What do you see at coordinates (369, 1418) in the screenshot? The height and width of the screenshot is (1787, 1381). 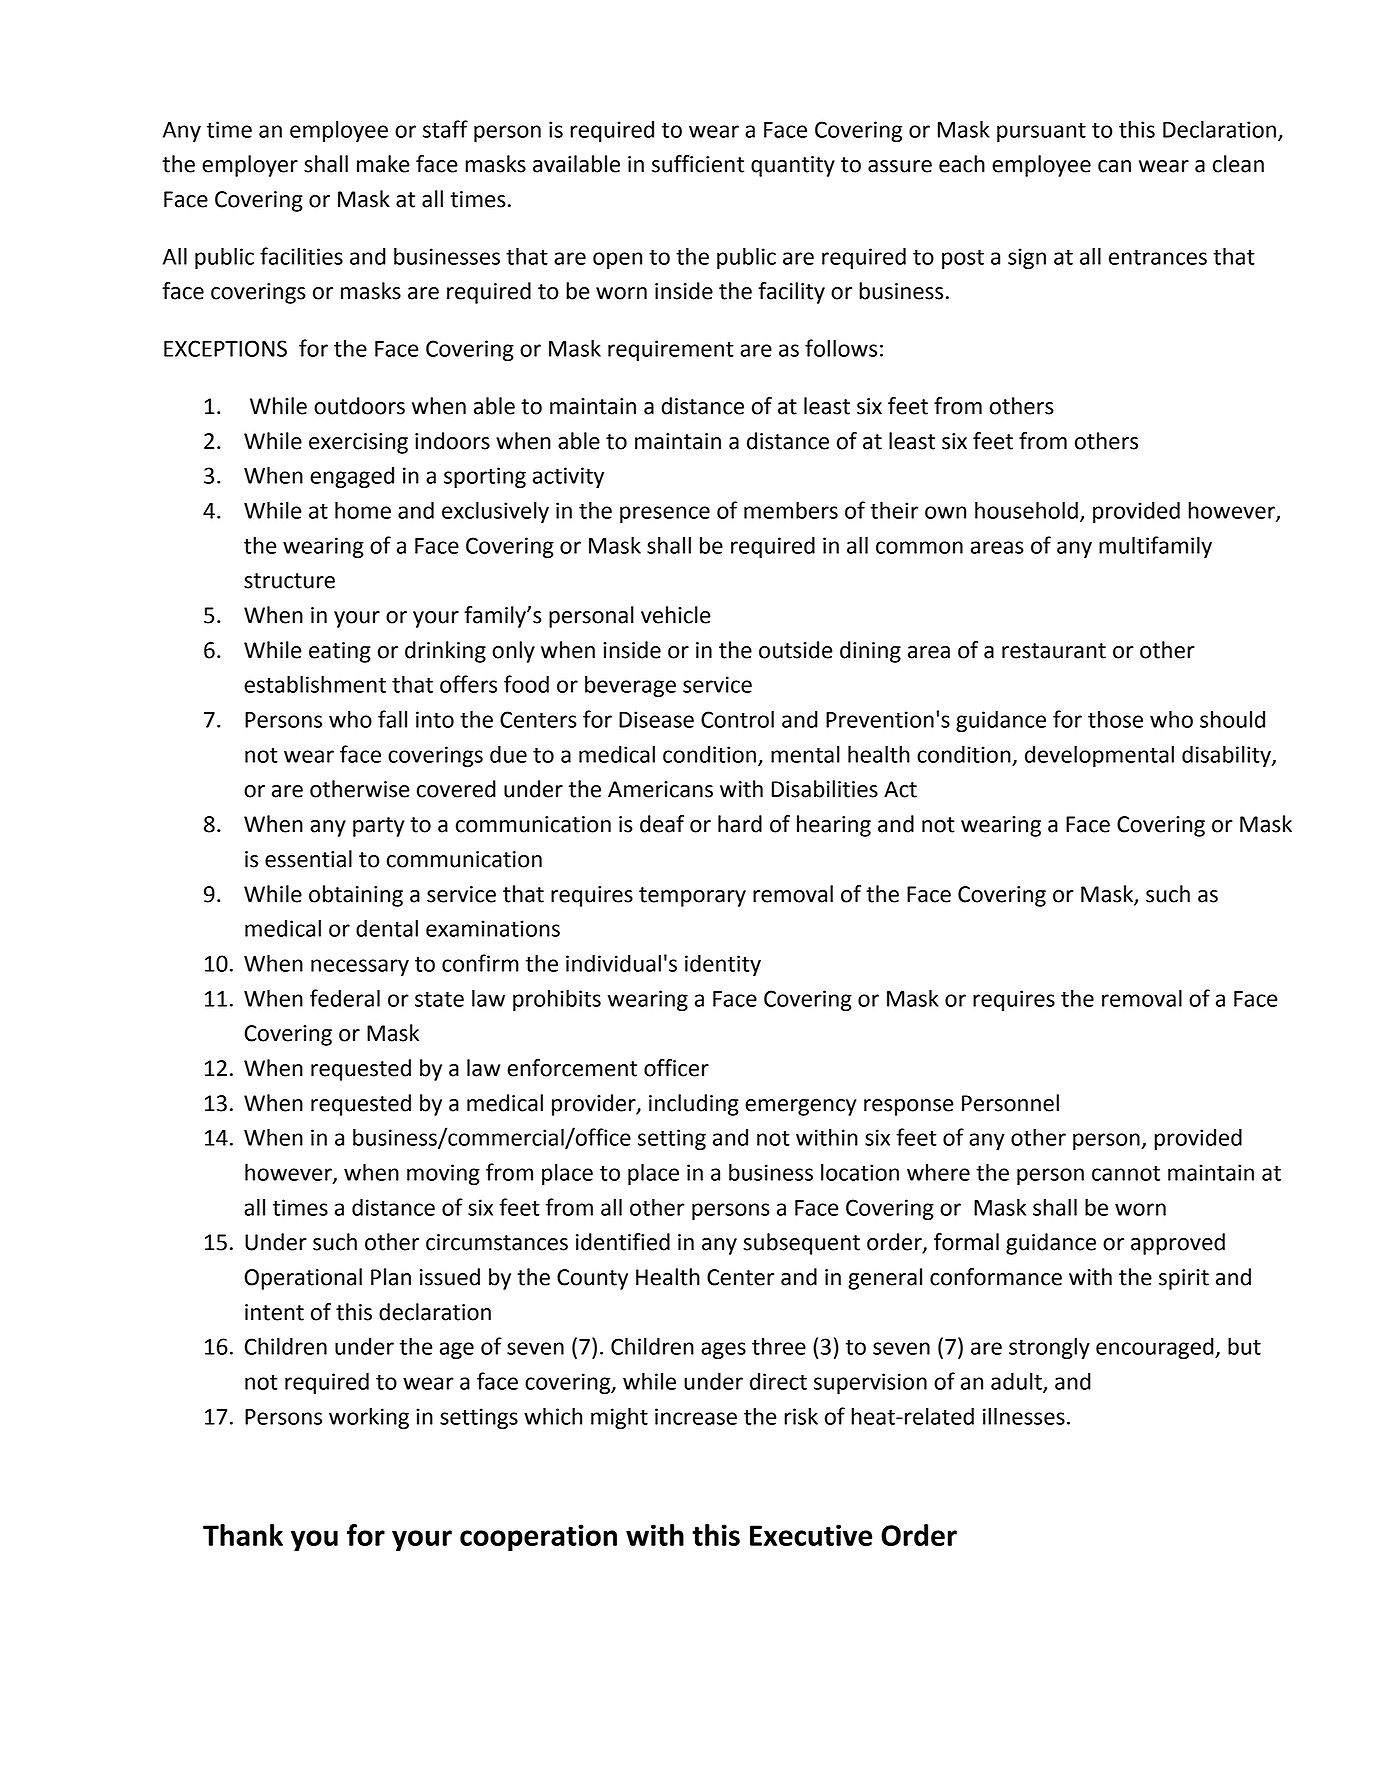 I see `working` at bounding box center [369, 1418].
